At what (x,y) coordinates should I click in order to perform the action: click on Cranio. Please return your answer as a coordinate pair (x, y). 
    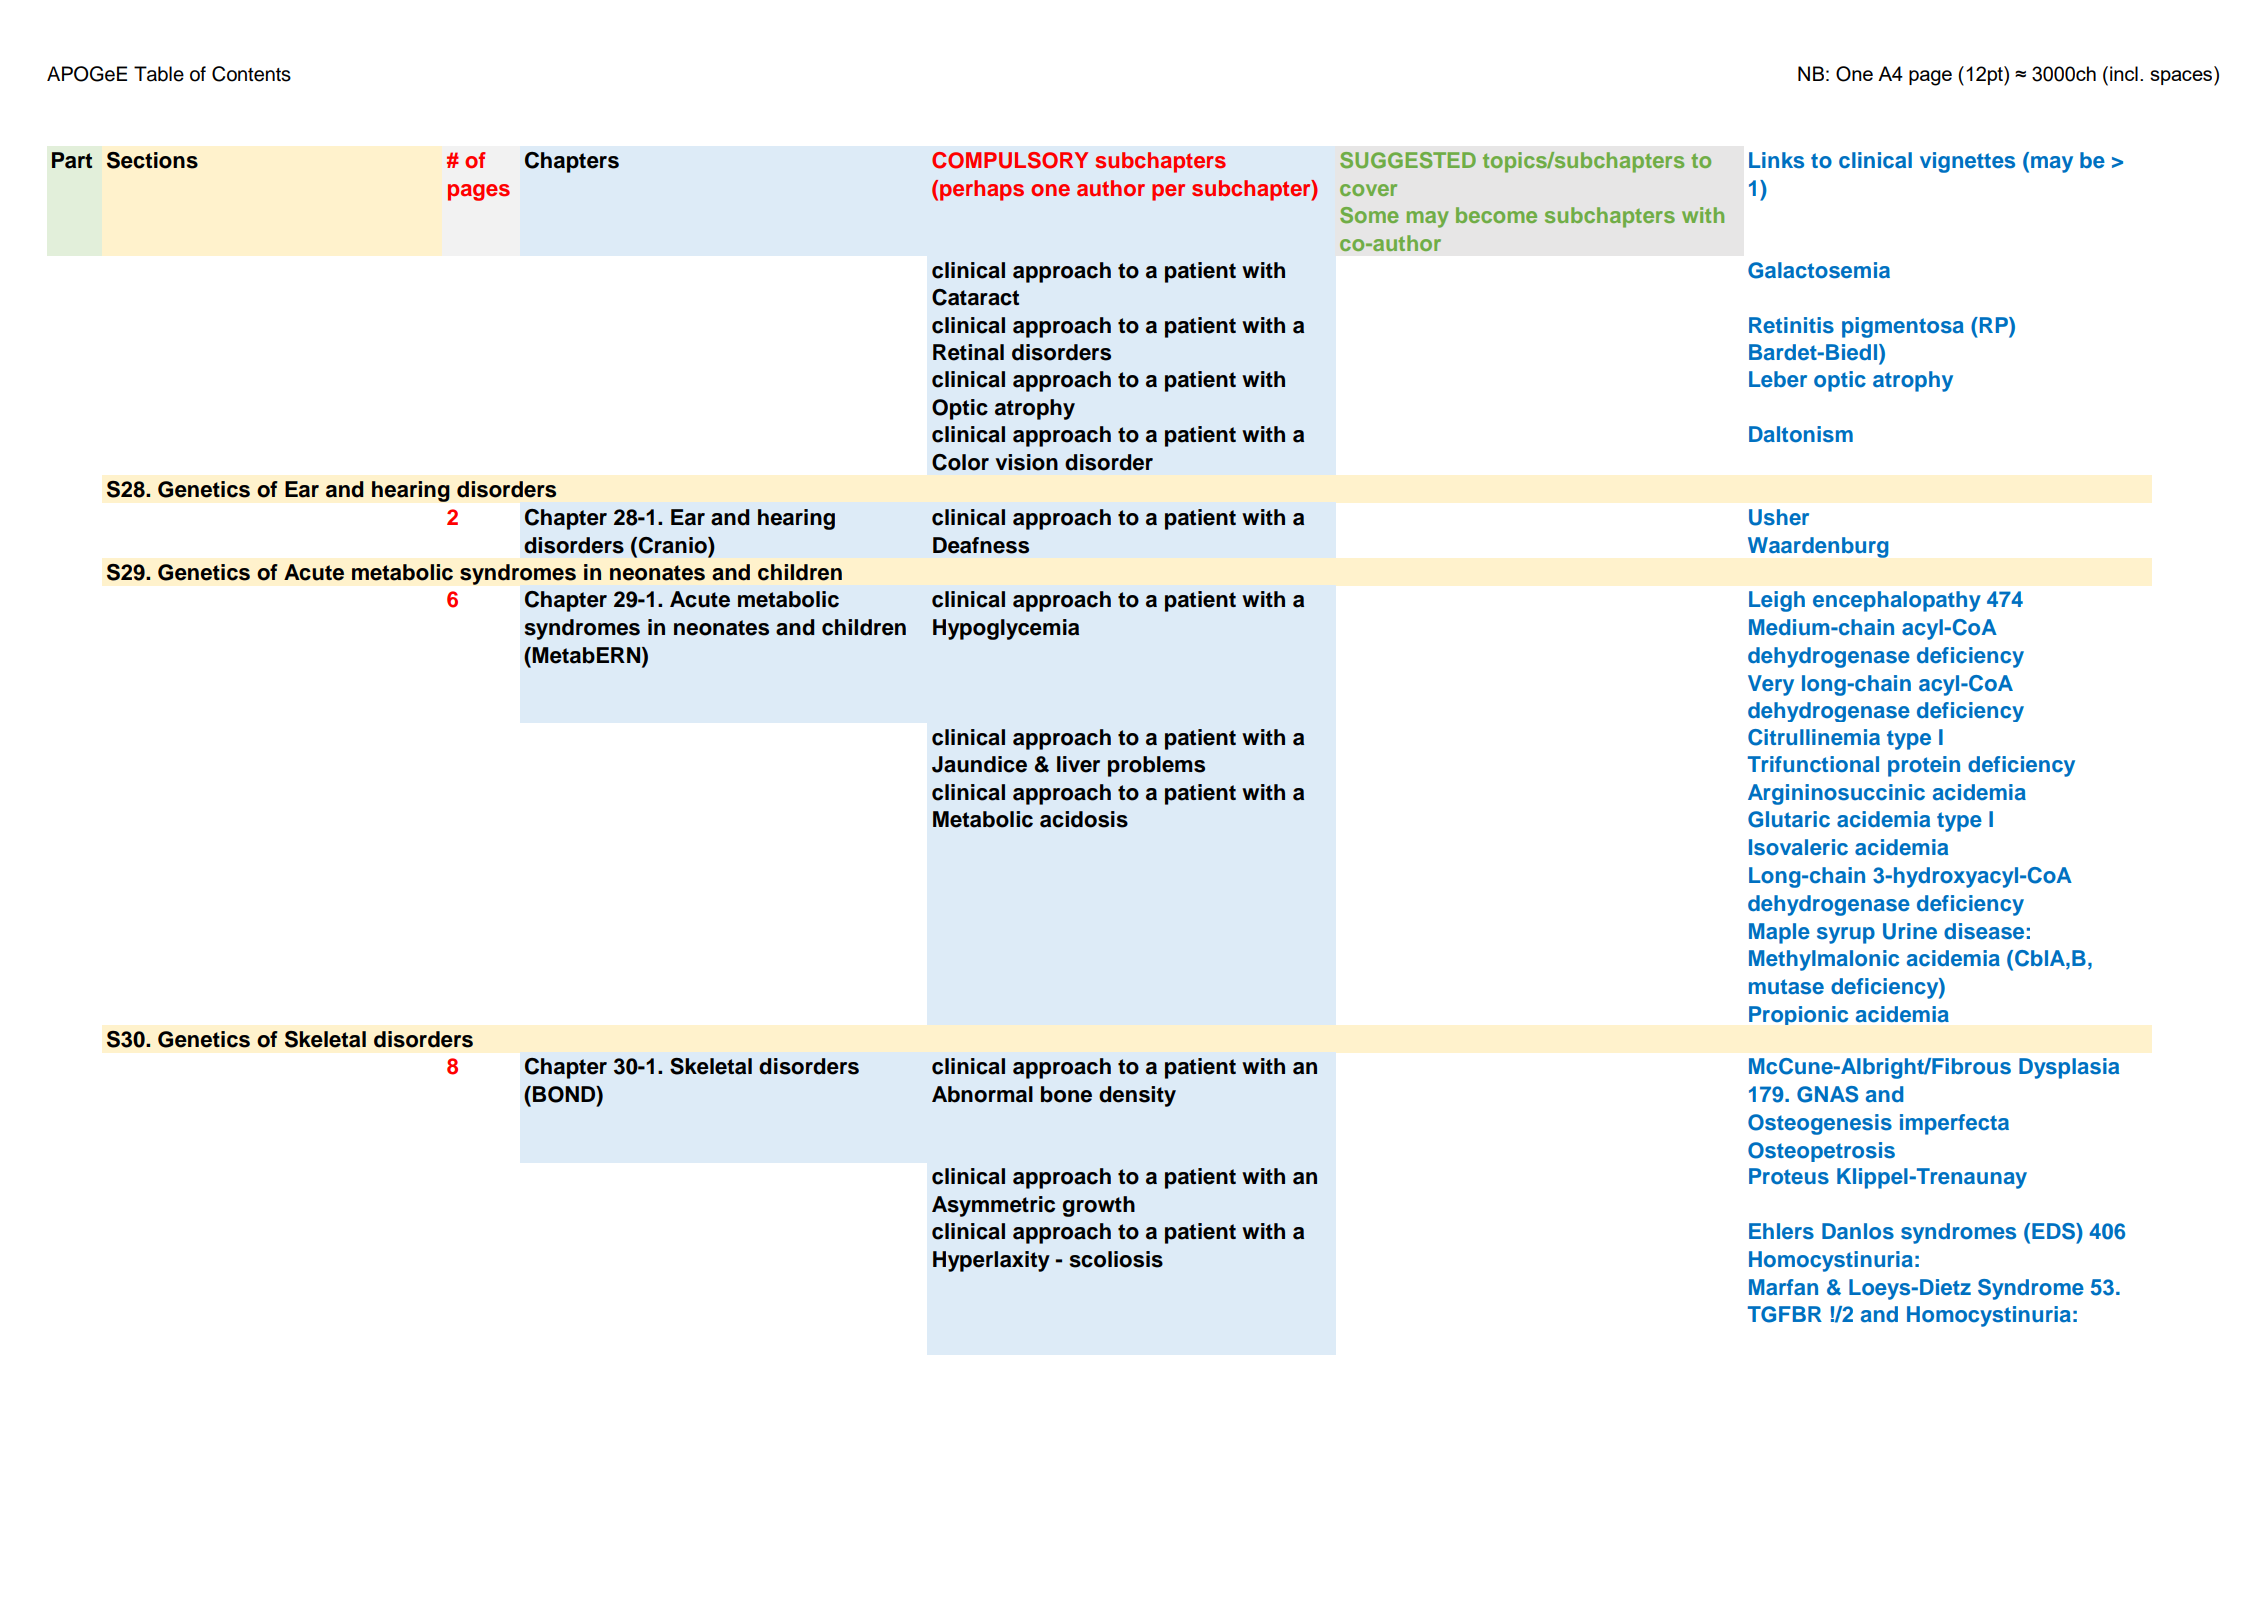
    Looking at the image, I should click on (674, 545).
